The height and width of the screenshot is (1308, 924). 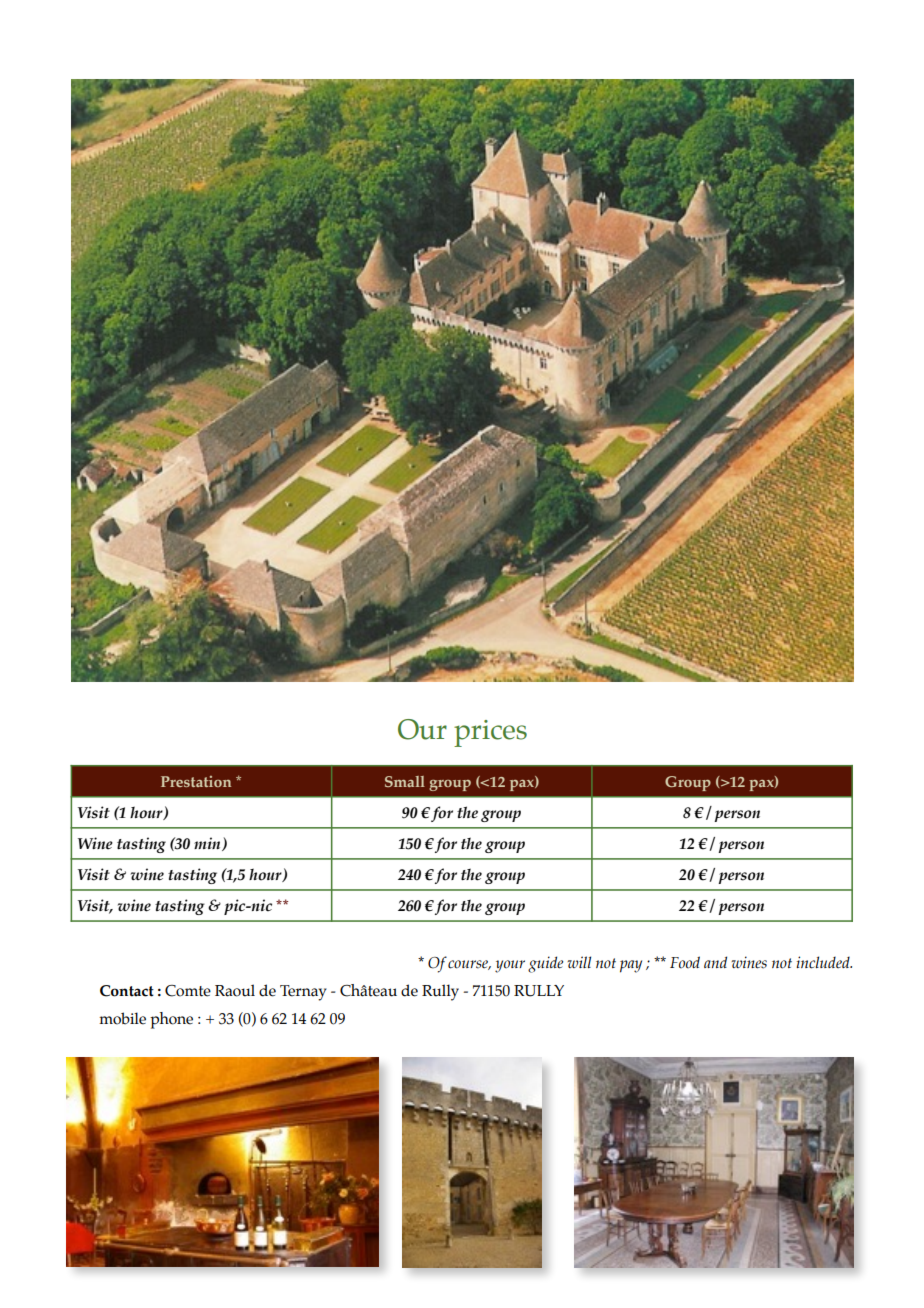 I want to click on phone, so click(x=171, y=1020).
